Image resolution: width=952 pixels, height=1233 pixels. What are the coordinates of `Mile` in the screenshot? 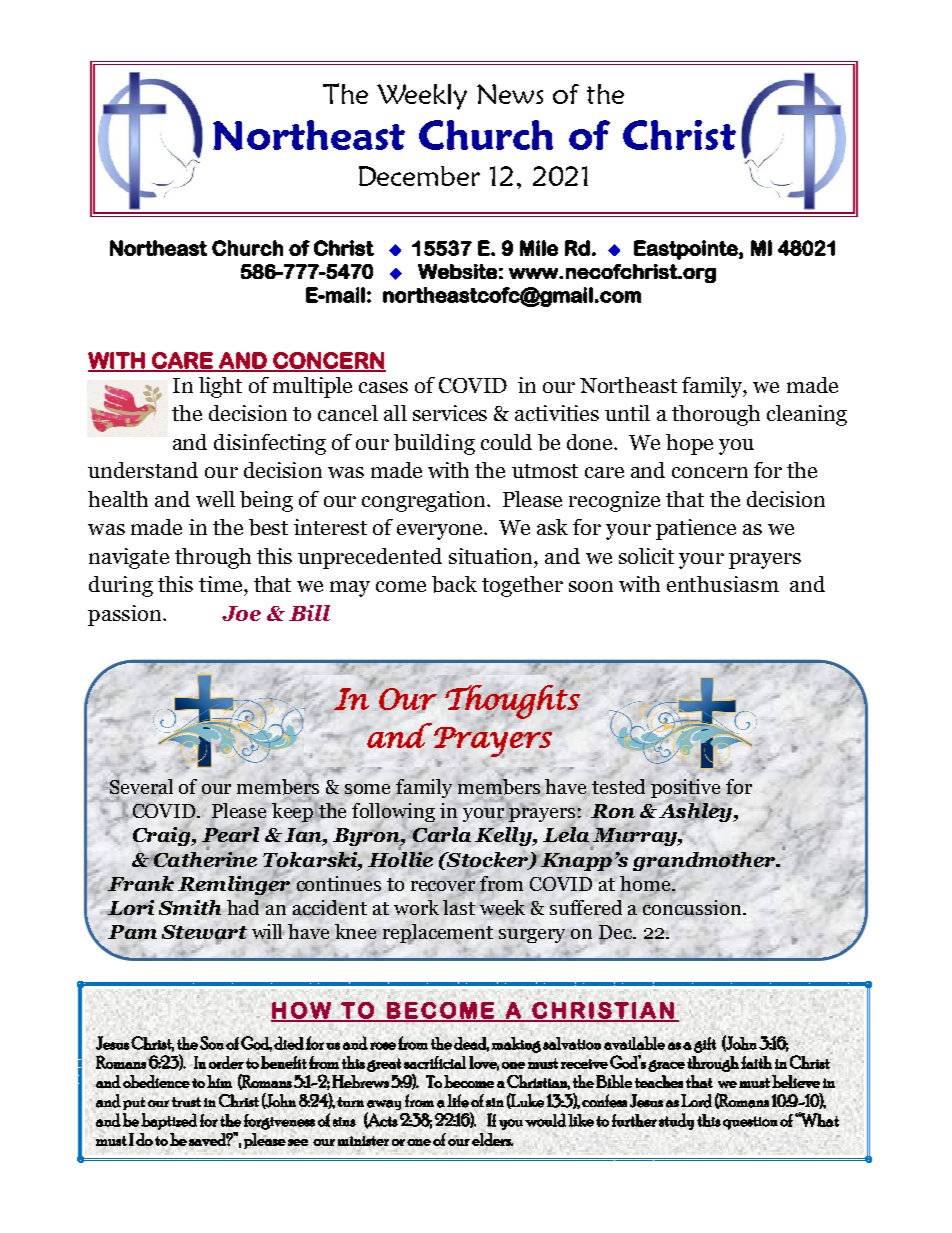 It's located at (539, 248).
